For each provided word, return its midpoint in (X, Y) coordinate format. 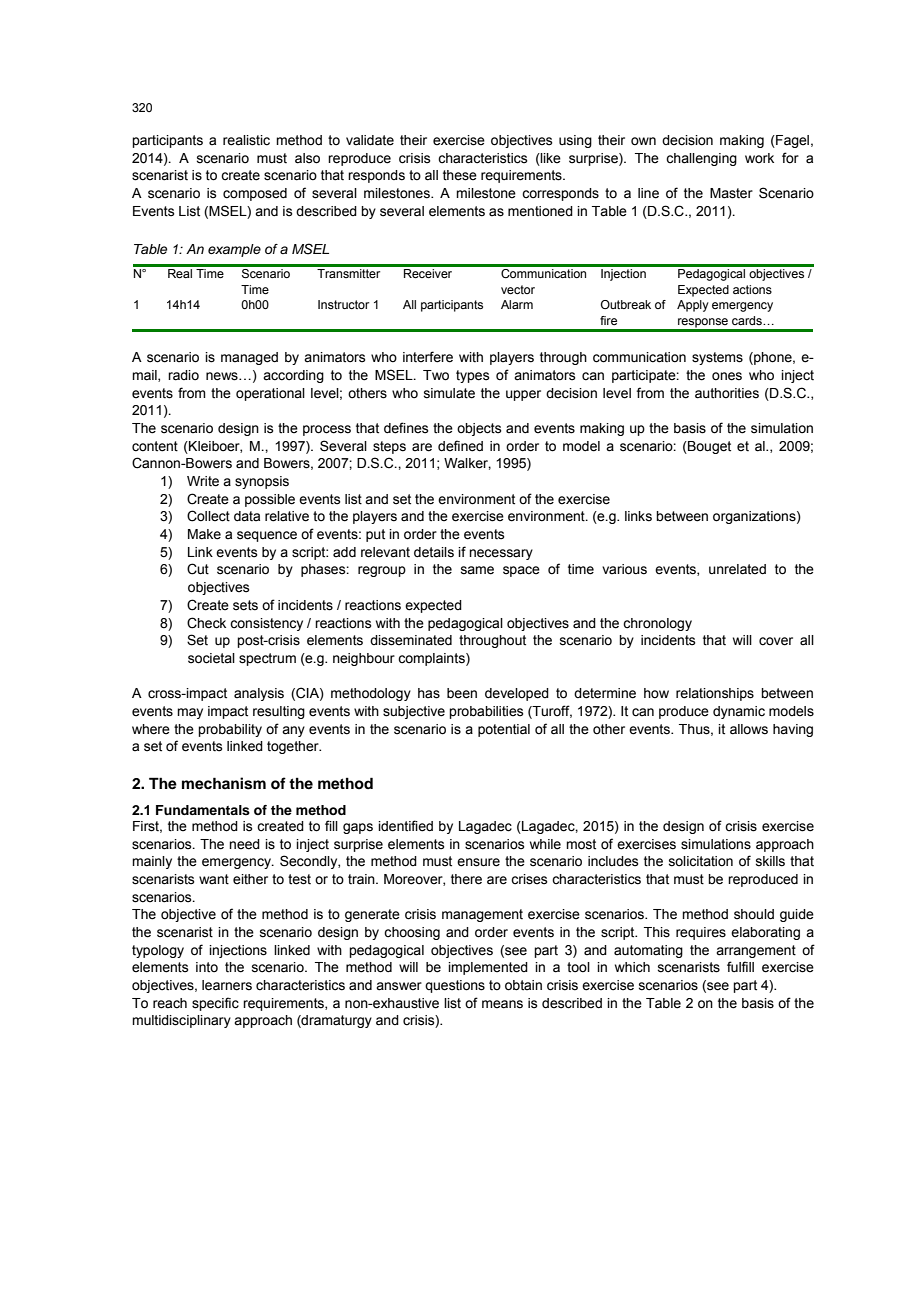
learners (227, 985)
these (460, 175)
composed (255, 194)
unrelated (737, 569)
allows (749, 729)
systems (717, 358)
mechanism (224, 783)
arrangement (756, 951)
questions (455, 986)
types (473, 376)
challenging (701, 159)
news (223, 376)
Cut (198, 569)
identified (405, 826)
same (477, 570)
